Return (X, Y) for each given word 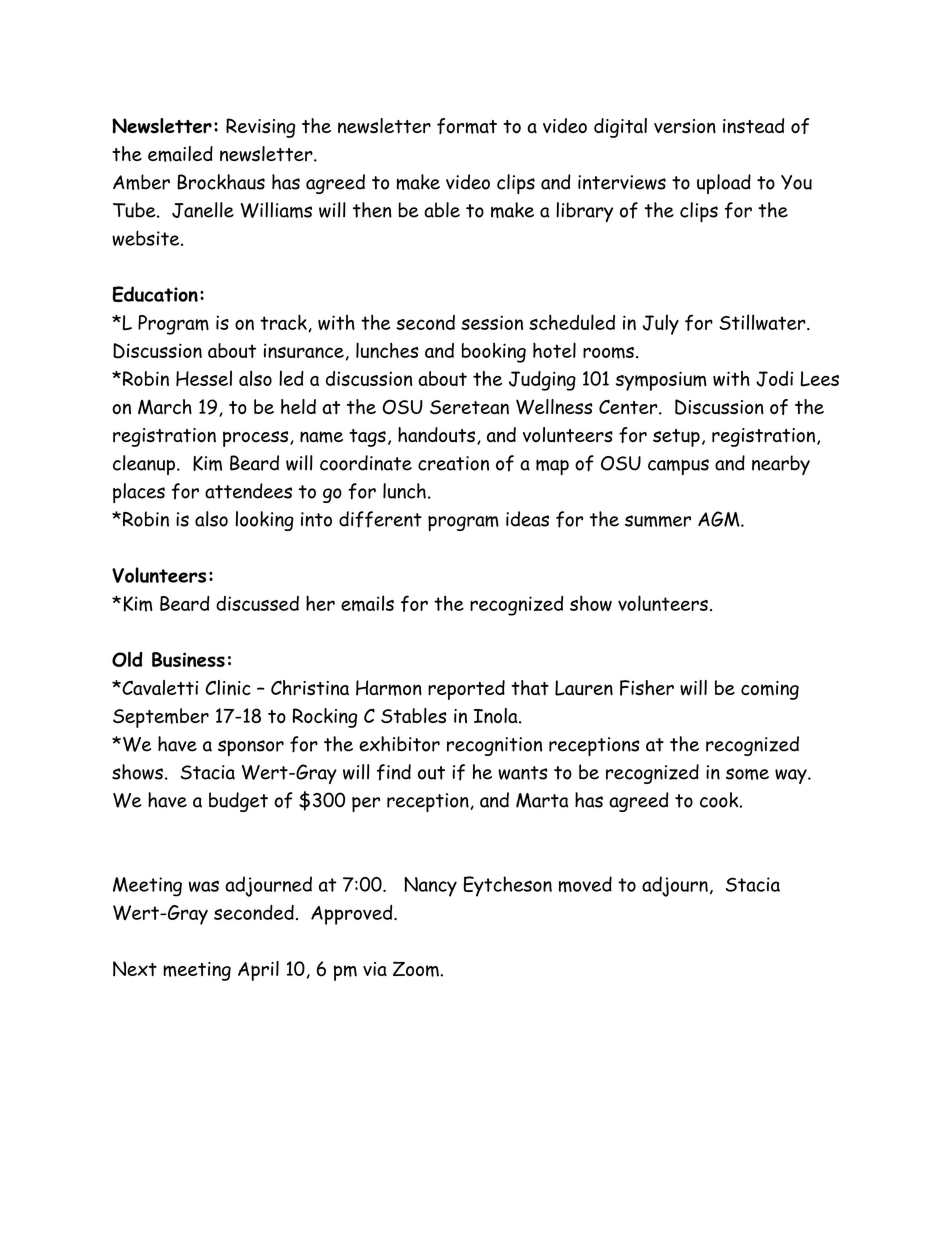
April (258, 971)
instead (753, 126)
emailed (180, 154)
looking (265, 521)
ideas (527, 519)
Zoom (417, 969)
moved (585, 884)
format (467, 126)
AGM (720, 519)
